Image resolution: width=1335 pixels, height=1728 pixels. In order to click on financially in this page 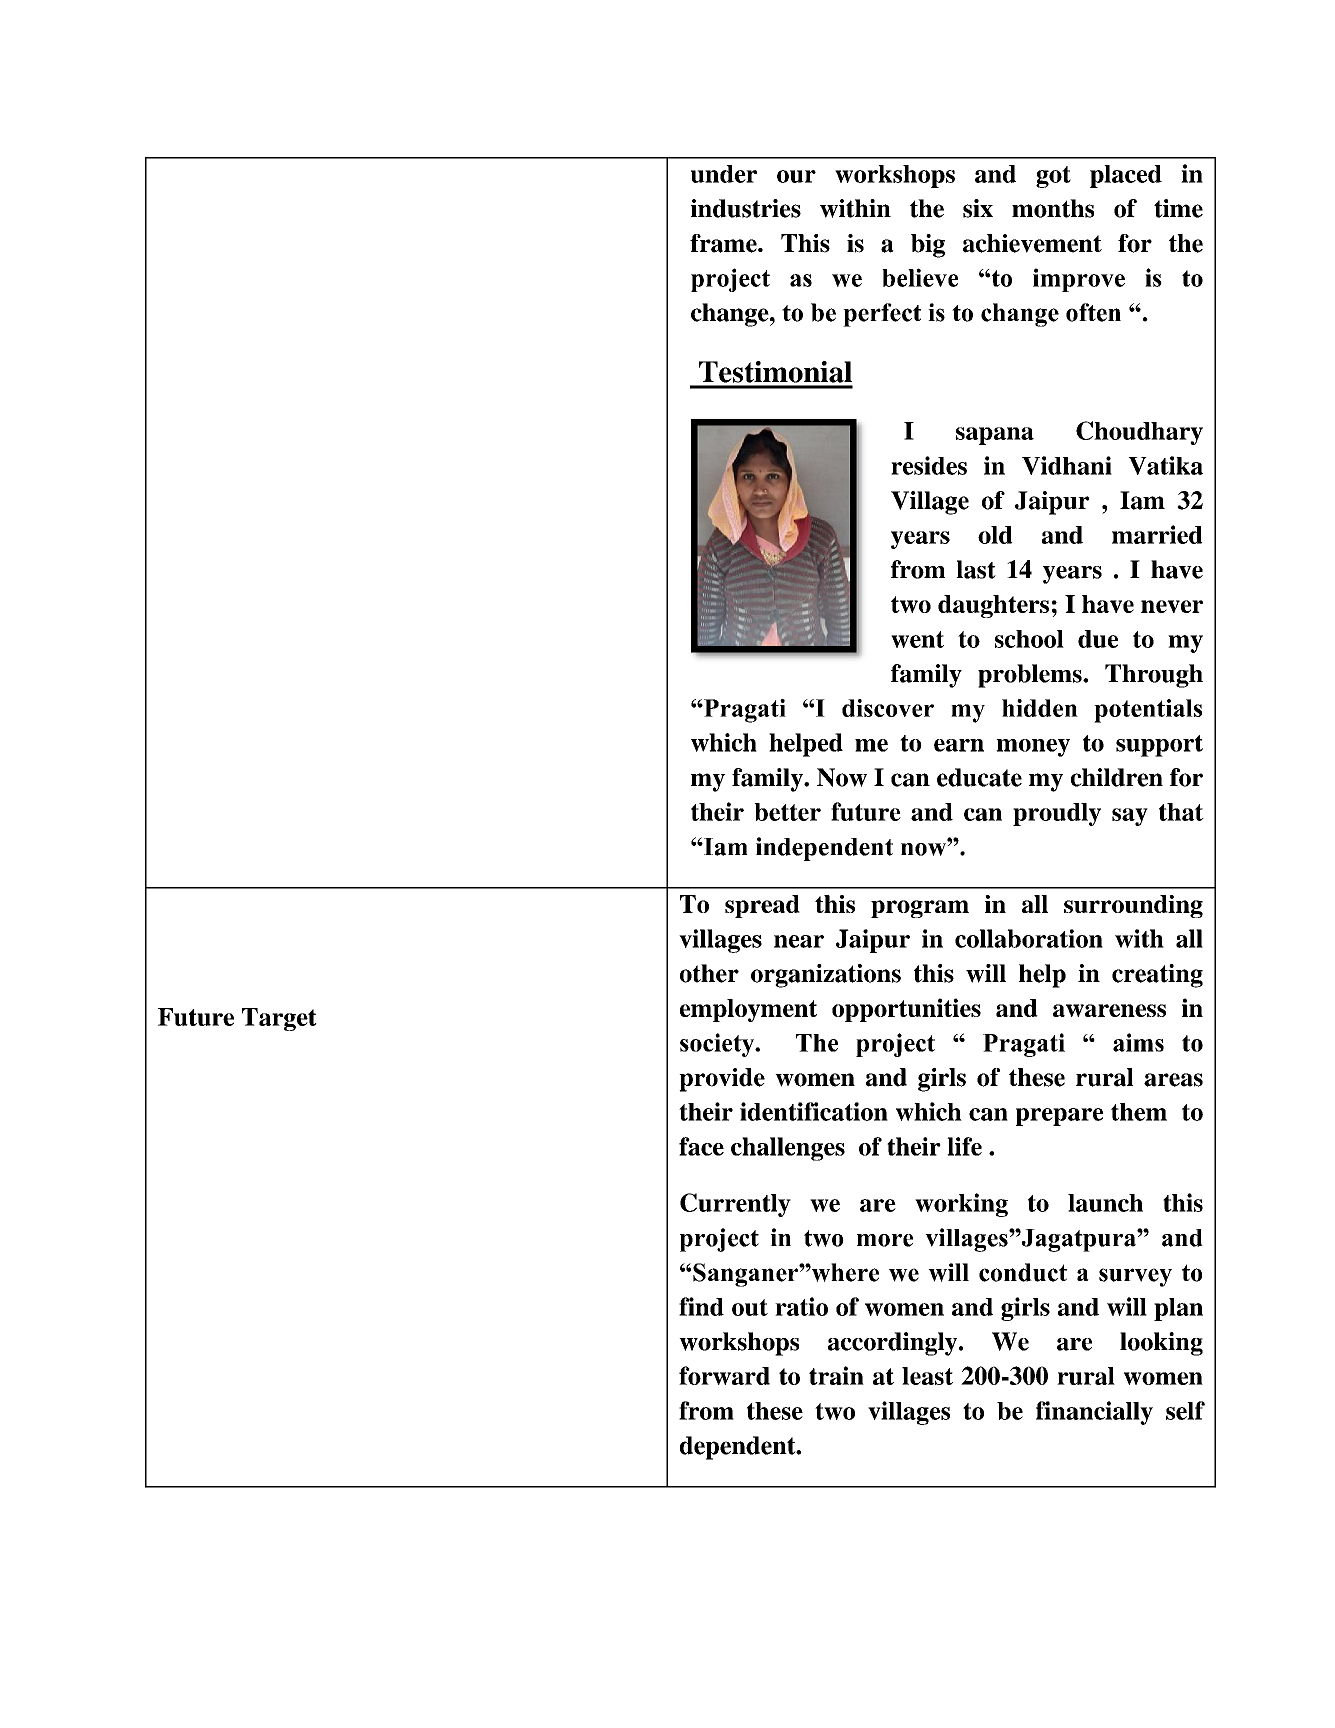, I will do `click(1094, 1413)`.
